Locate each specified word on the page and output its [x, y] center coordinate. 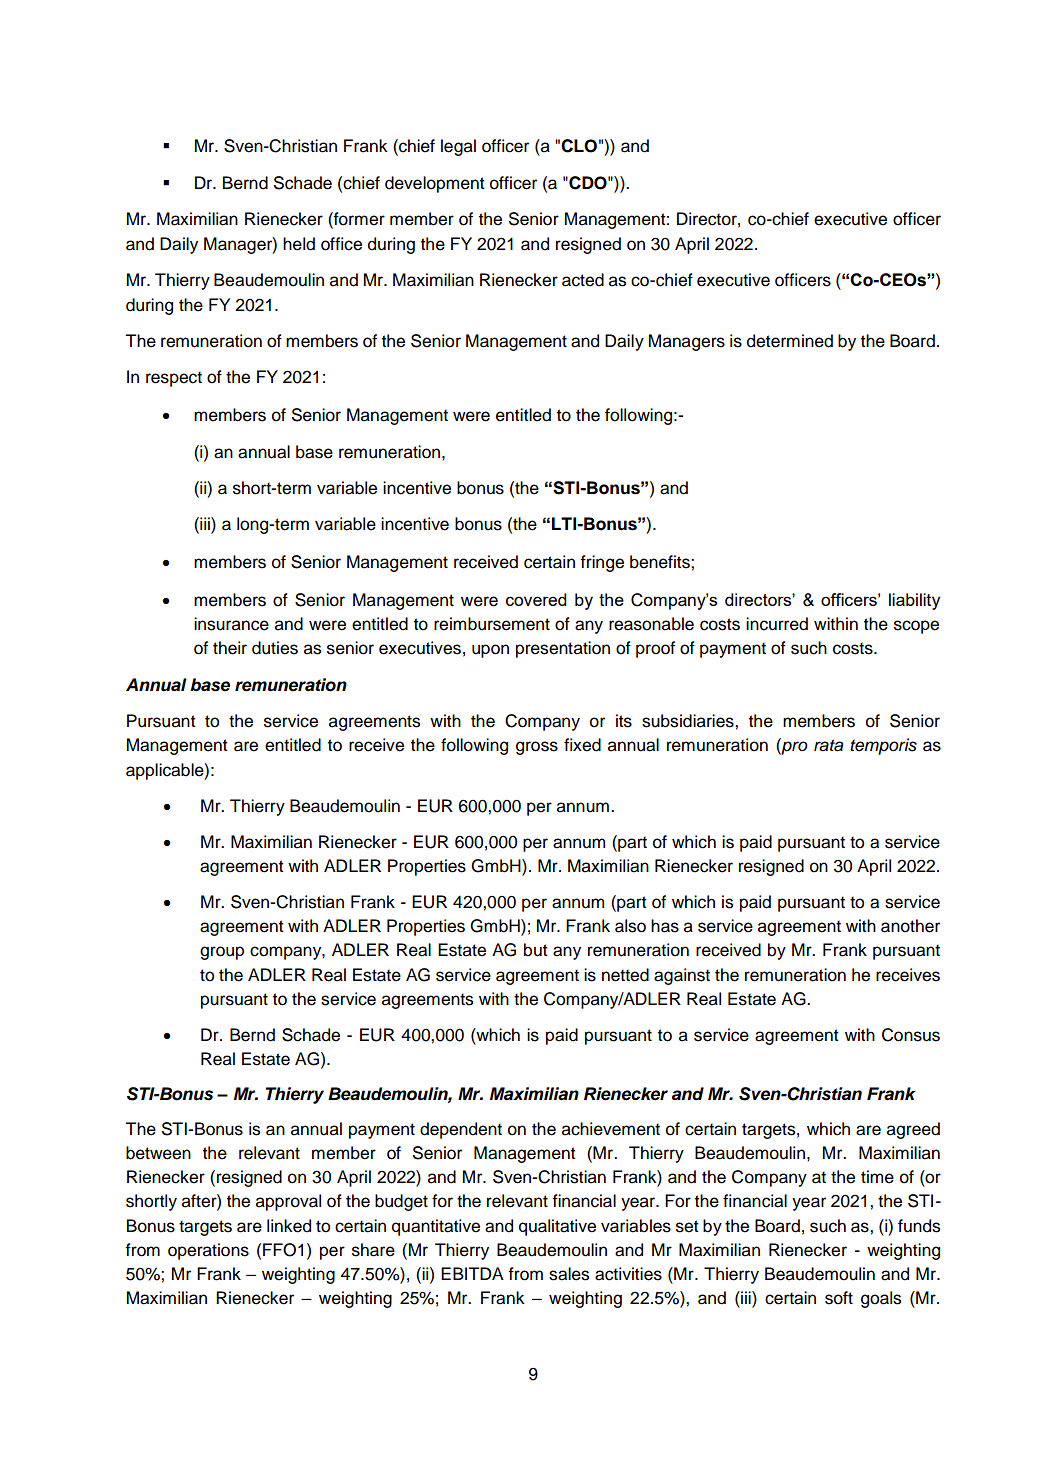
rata [828, 745]
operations [208, 1251]
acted [583, 280]
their [230, 648]
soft [839, 1298]
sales [569, 1274]
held [299, 244]
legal [458, 147]
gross [537, 748]
